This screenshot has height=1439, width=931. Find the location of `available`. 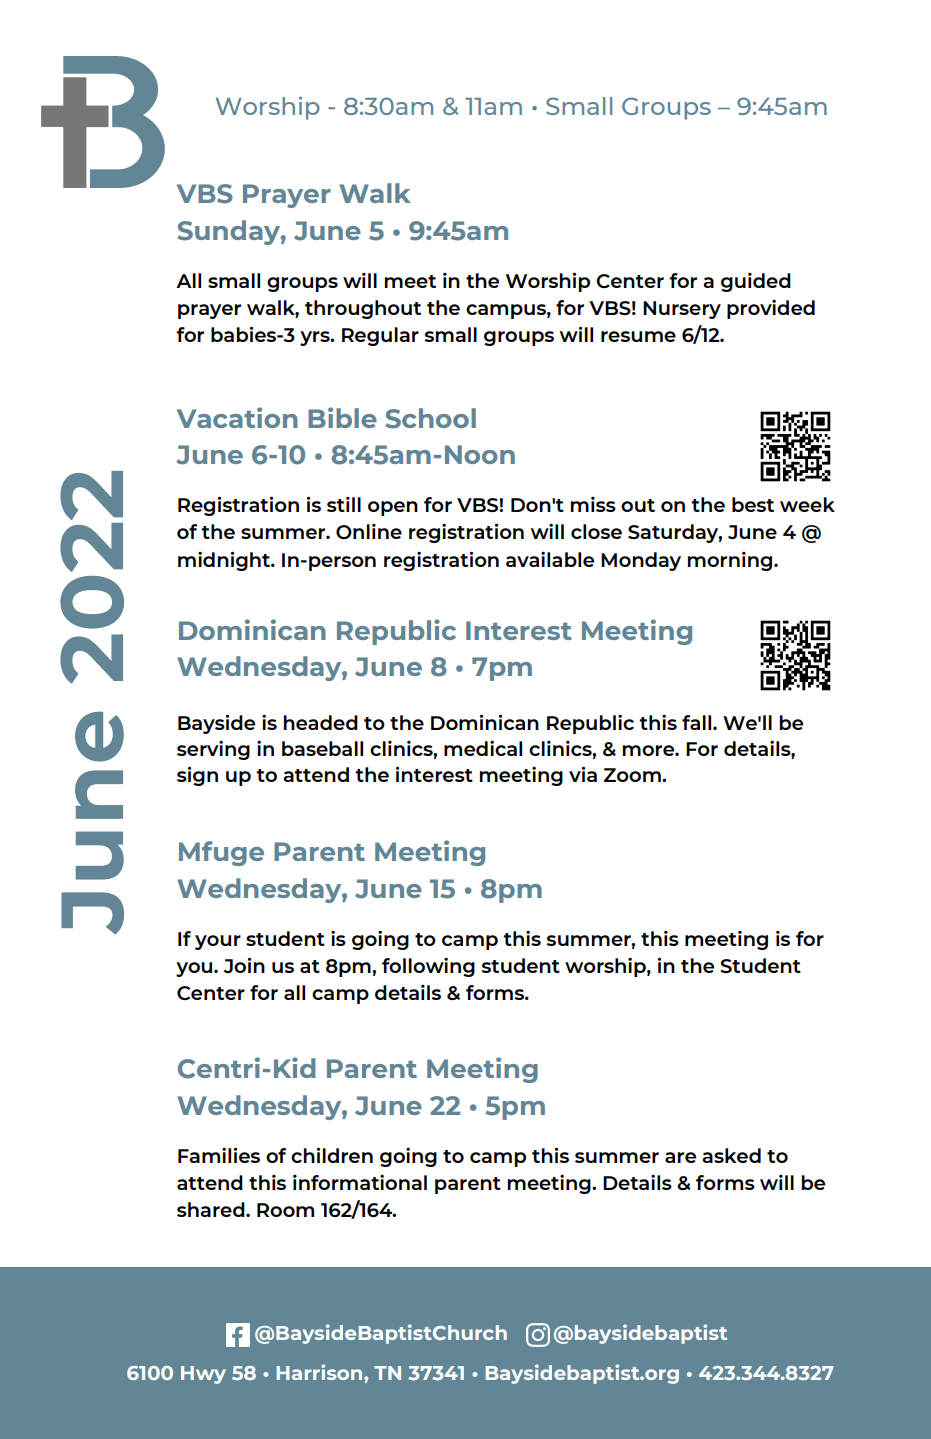

available is located at coordinates (550, 559).
